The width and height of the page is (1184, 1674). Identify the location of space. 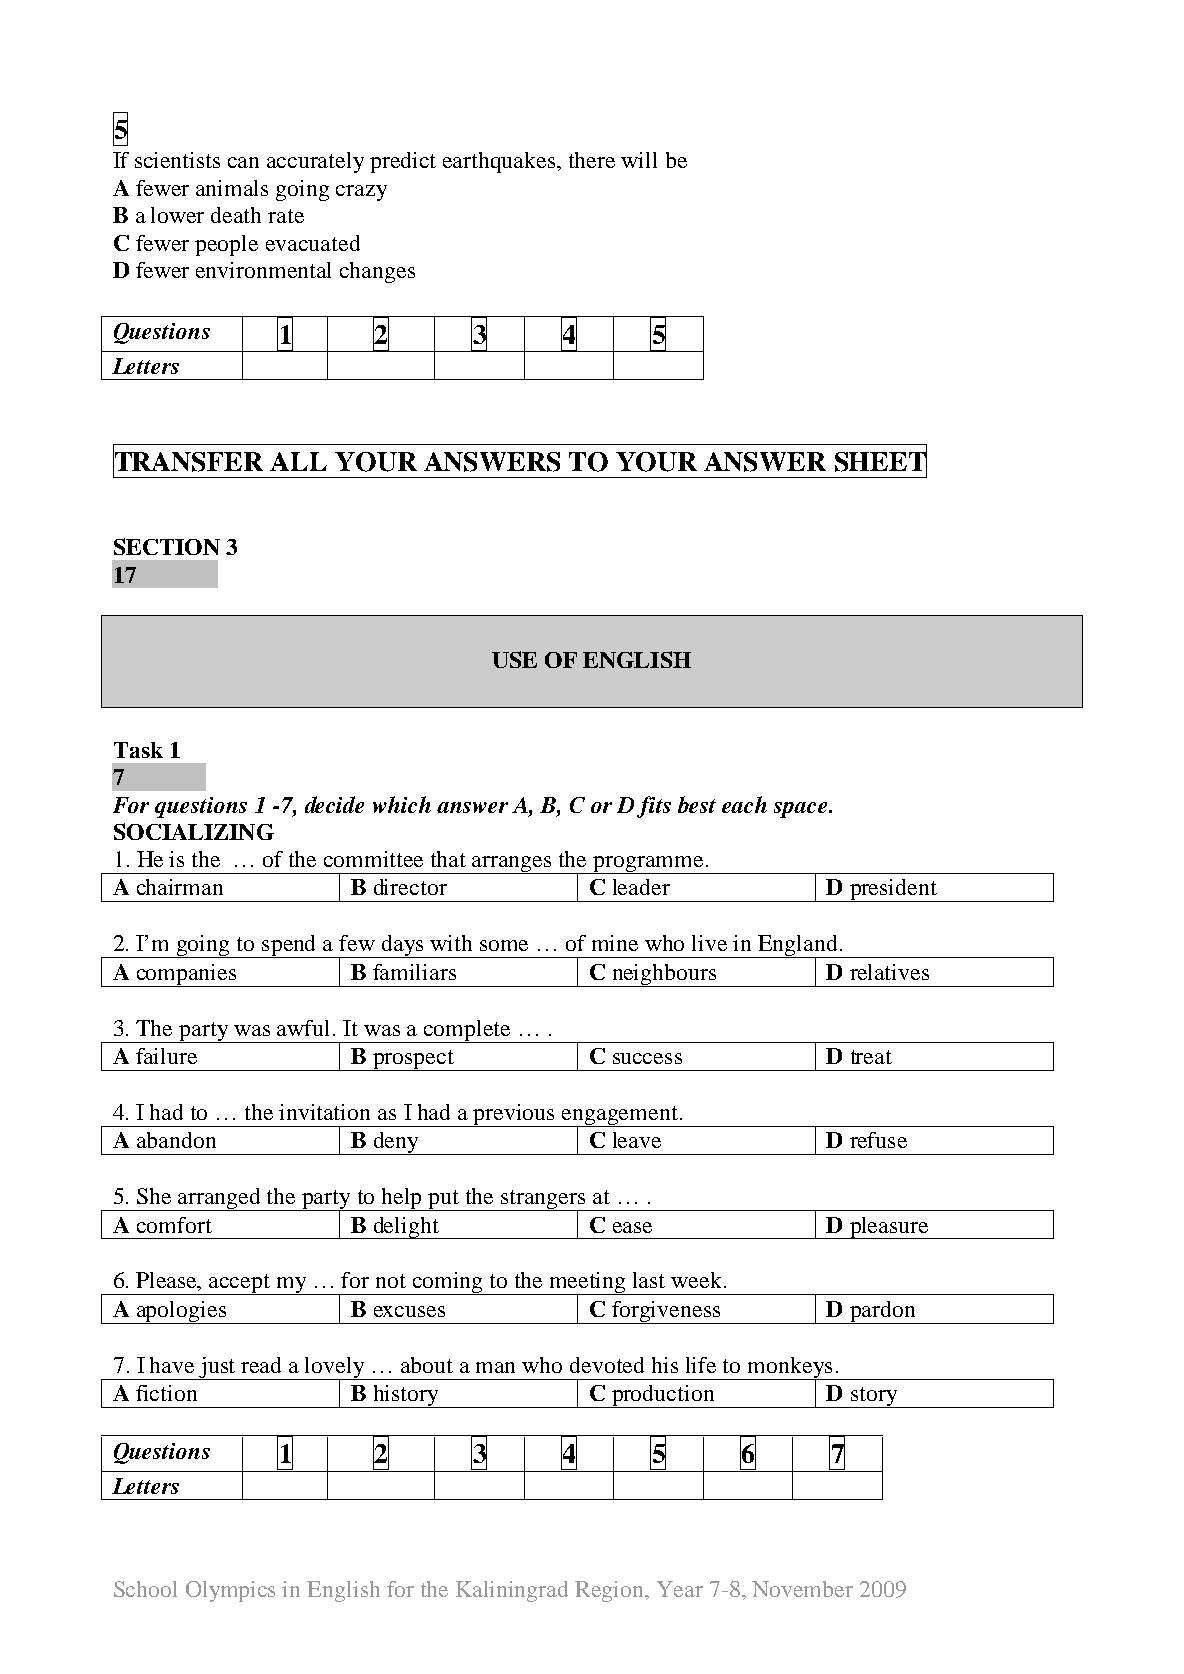
(802, 810).
